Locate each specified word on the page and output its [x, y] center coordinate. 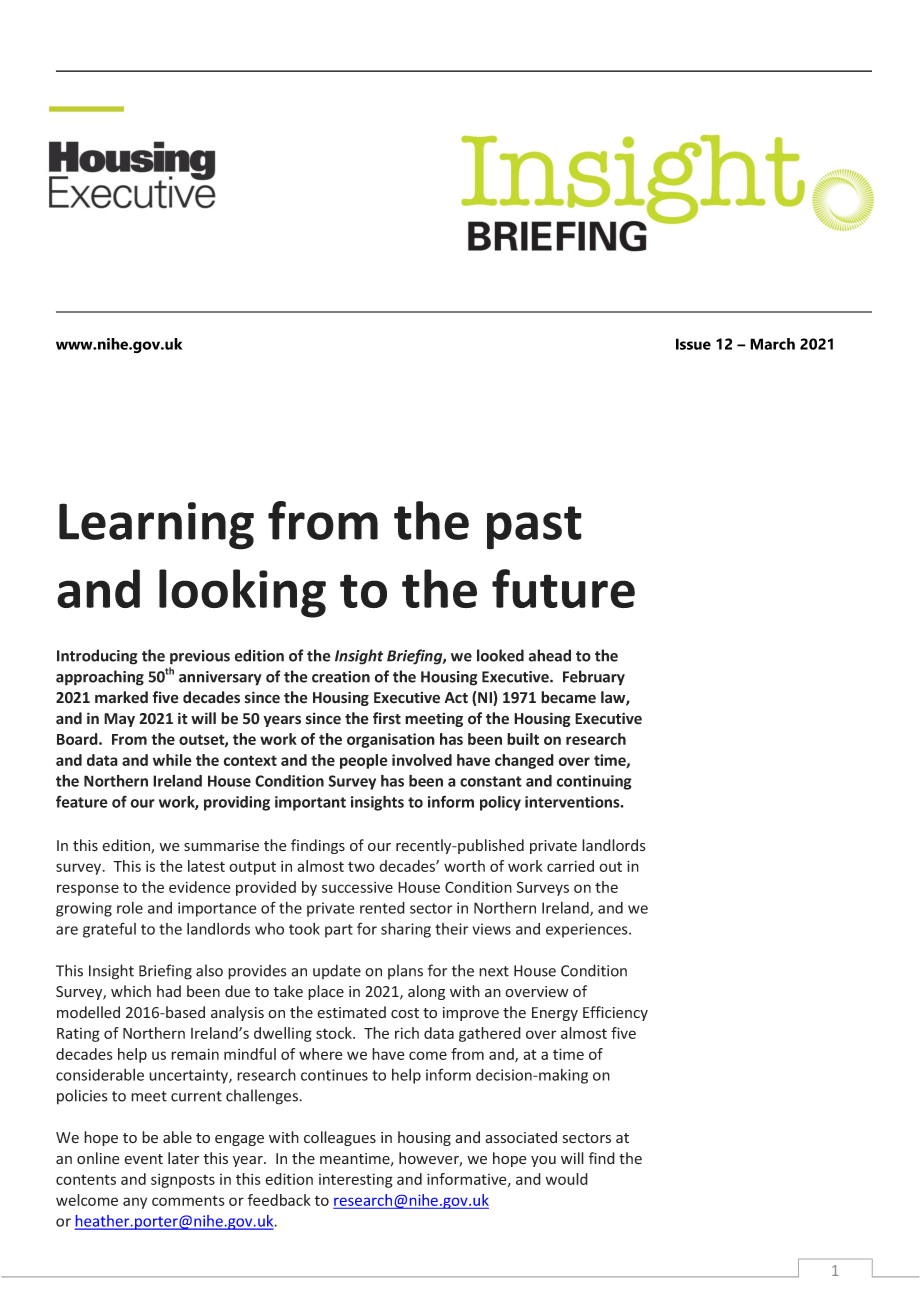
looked [500, 655]
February [594, 678]
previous [200, 657]
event [143, 1159]
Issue [693, 344]
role [130, 908]
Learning [156, 526]
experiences [588, 930]
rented [382, 908]
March [772, 344]
